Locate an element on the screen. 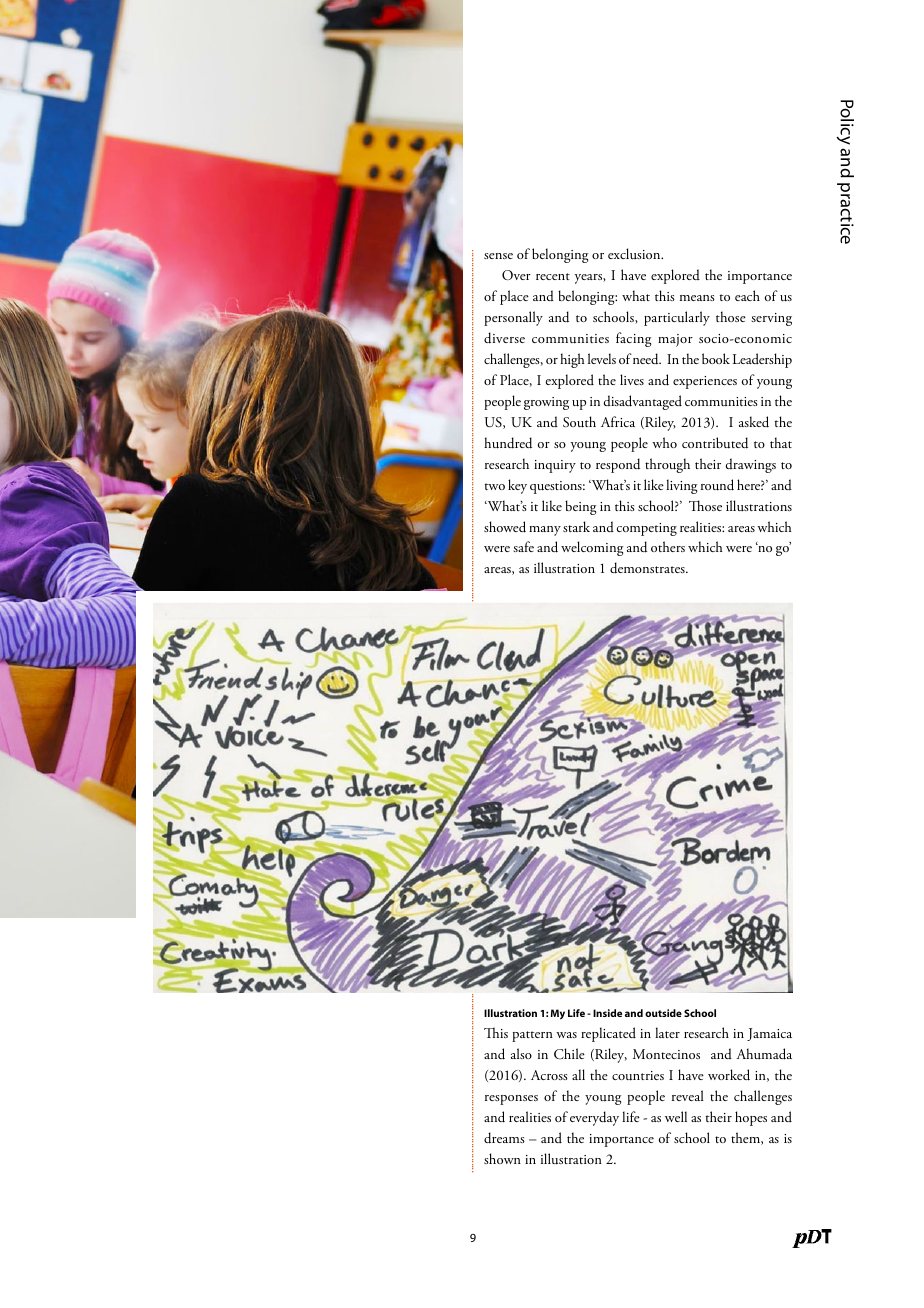 The image size is (924, 1308). safe is located at coordinates (523, 546).
